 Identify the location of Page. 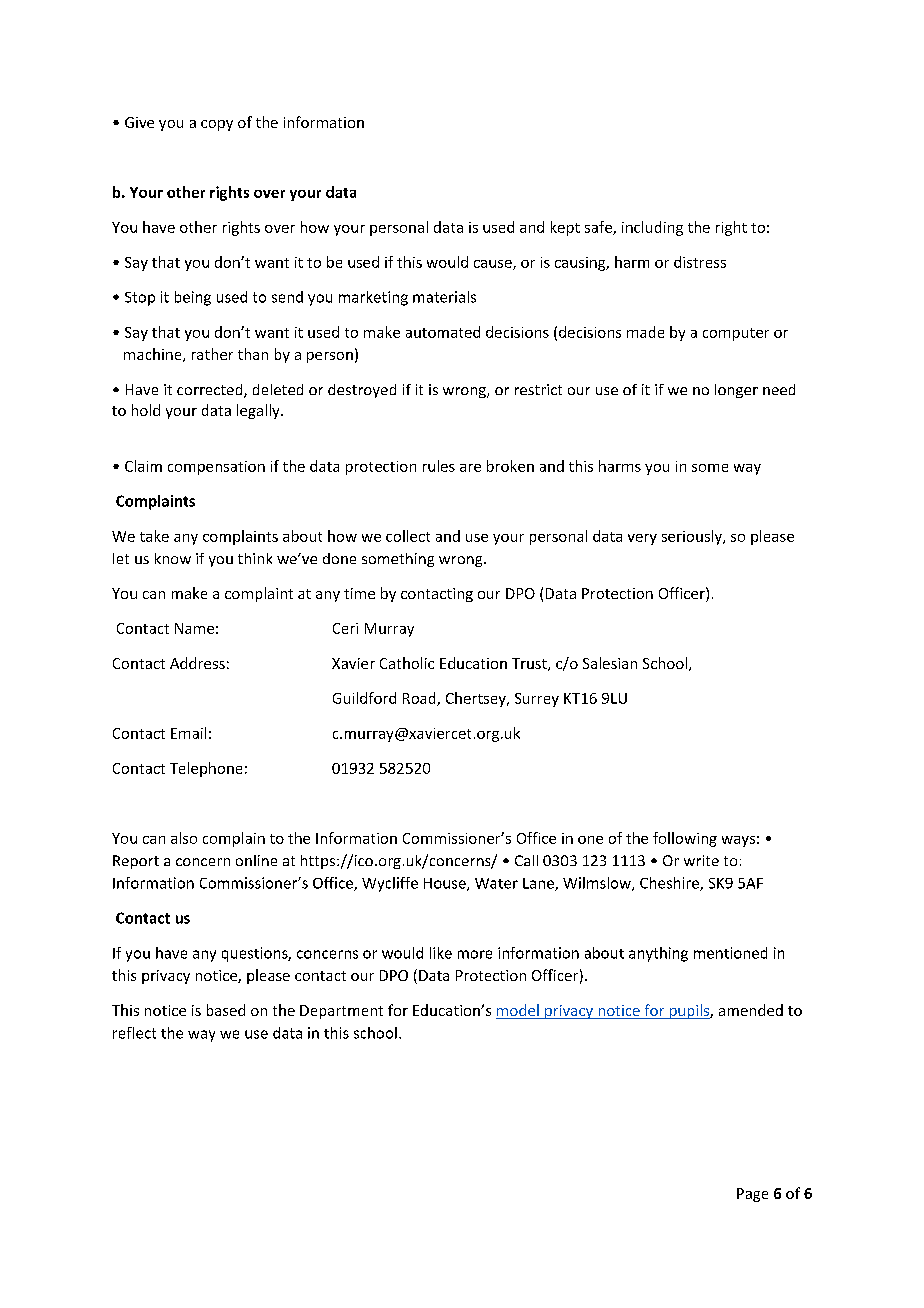
(752, 1195).
